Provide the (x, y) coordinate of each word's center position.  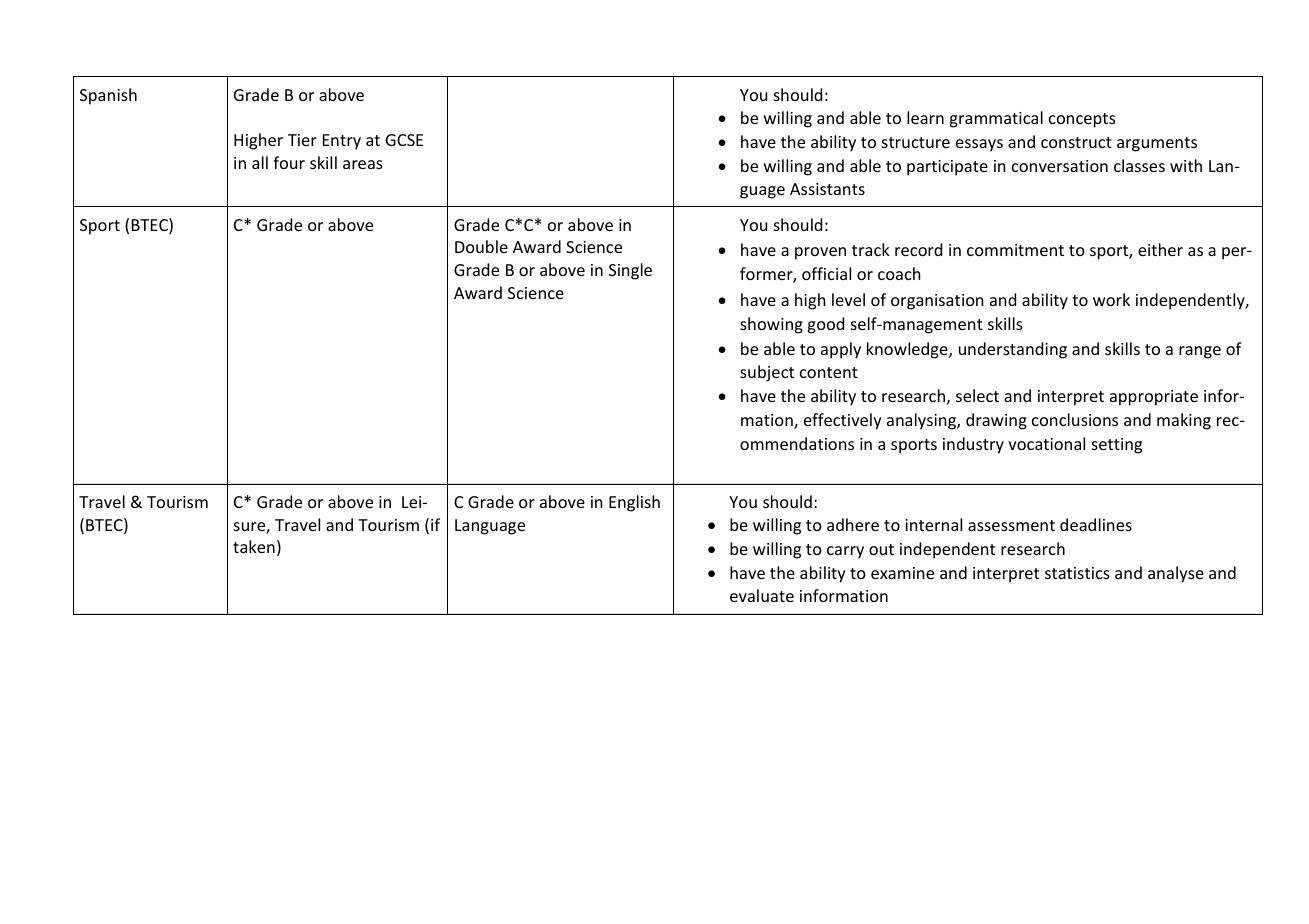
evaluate (762, 595)
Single (630, 271)
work (1111, 299)
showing (771, 325)
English (634, 503)
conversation (1060, 166)
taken (254, 546)
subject (767, 373)
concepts (1082, 120)
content (829, 372)
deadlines (1096, 524)
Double (481, 246)
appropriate (1154, 398)
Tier (302, 140)
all (260, 162)
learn (925, 117)
